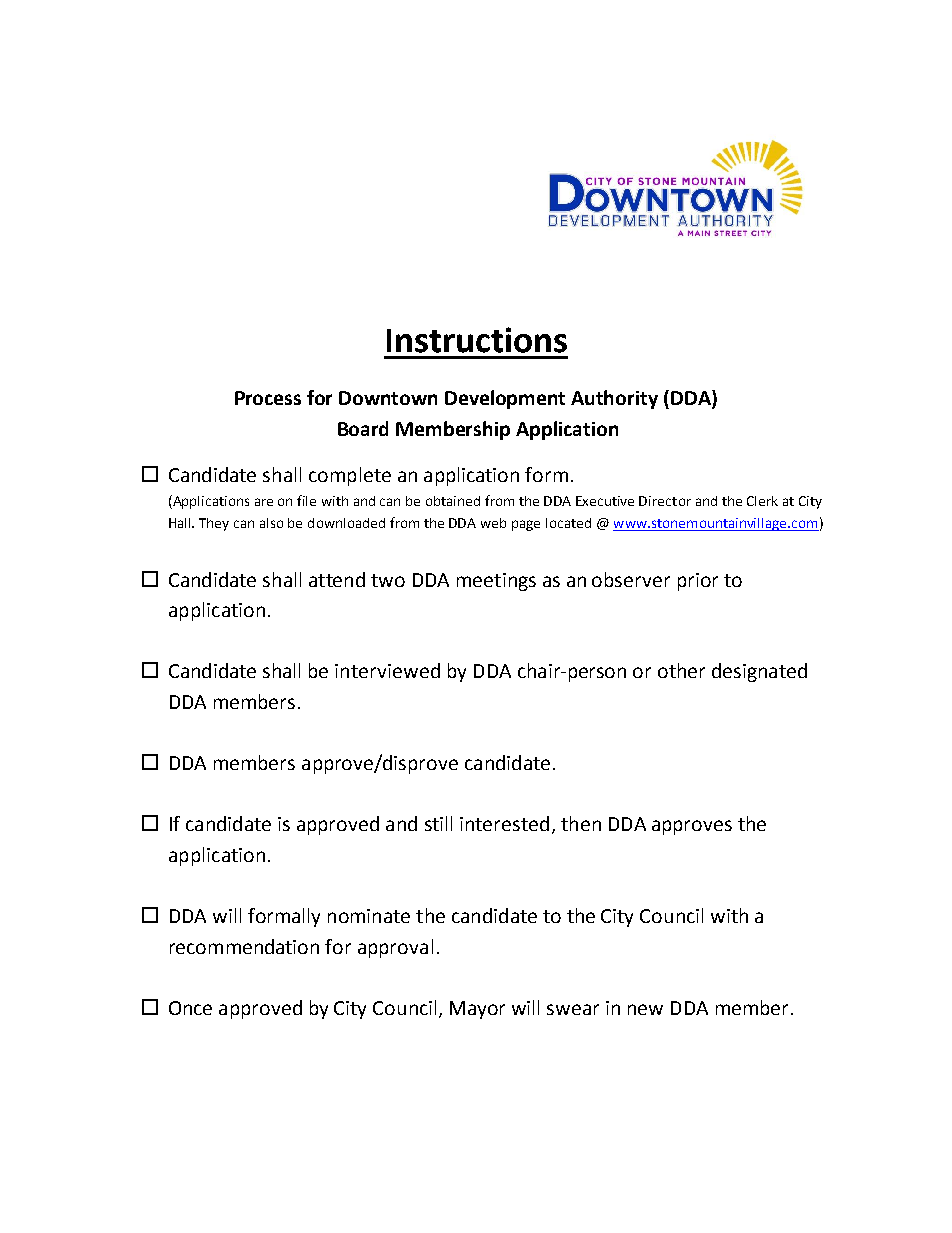  What do you see at coordinates (665, 501) in the page?
I see `Director` at bounding box center [665, 501].
